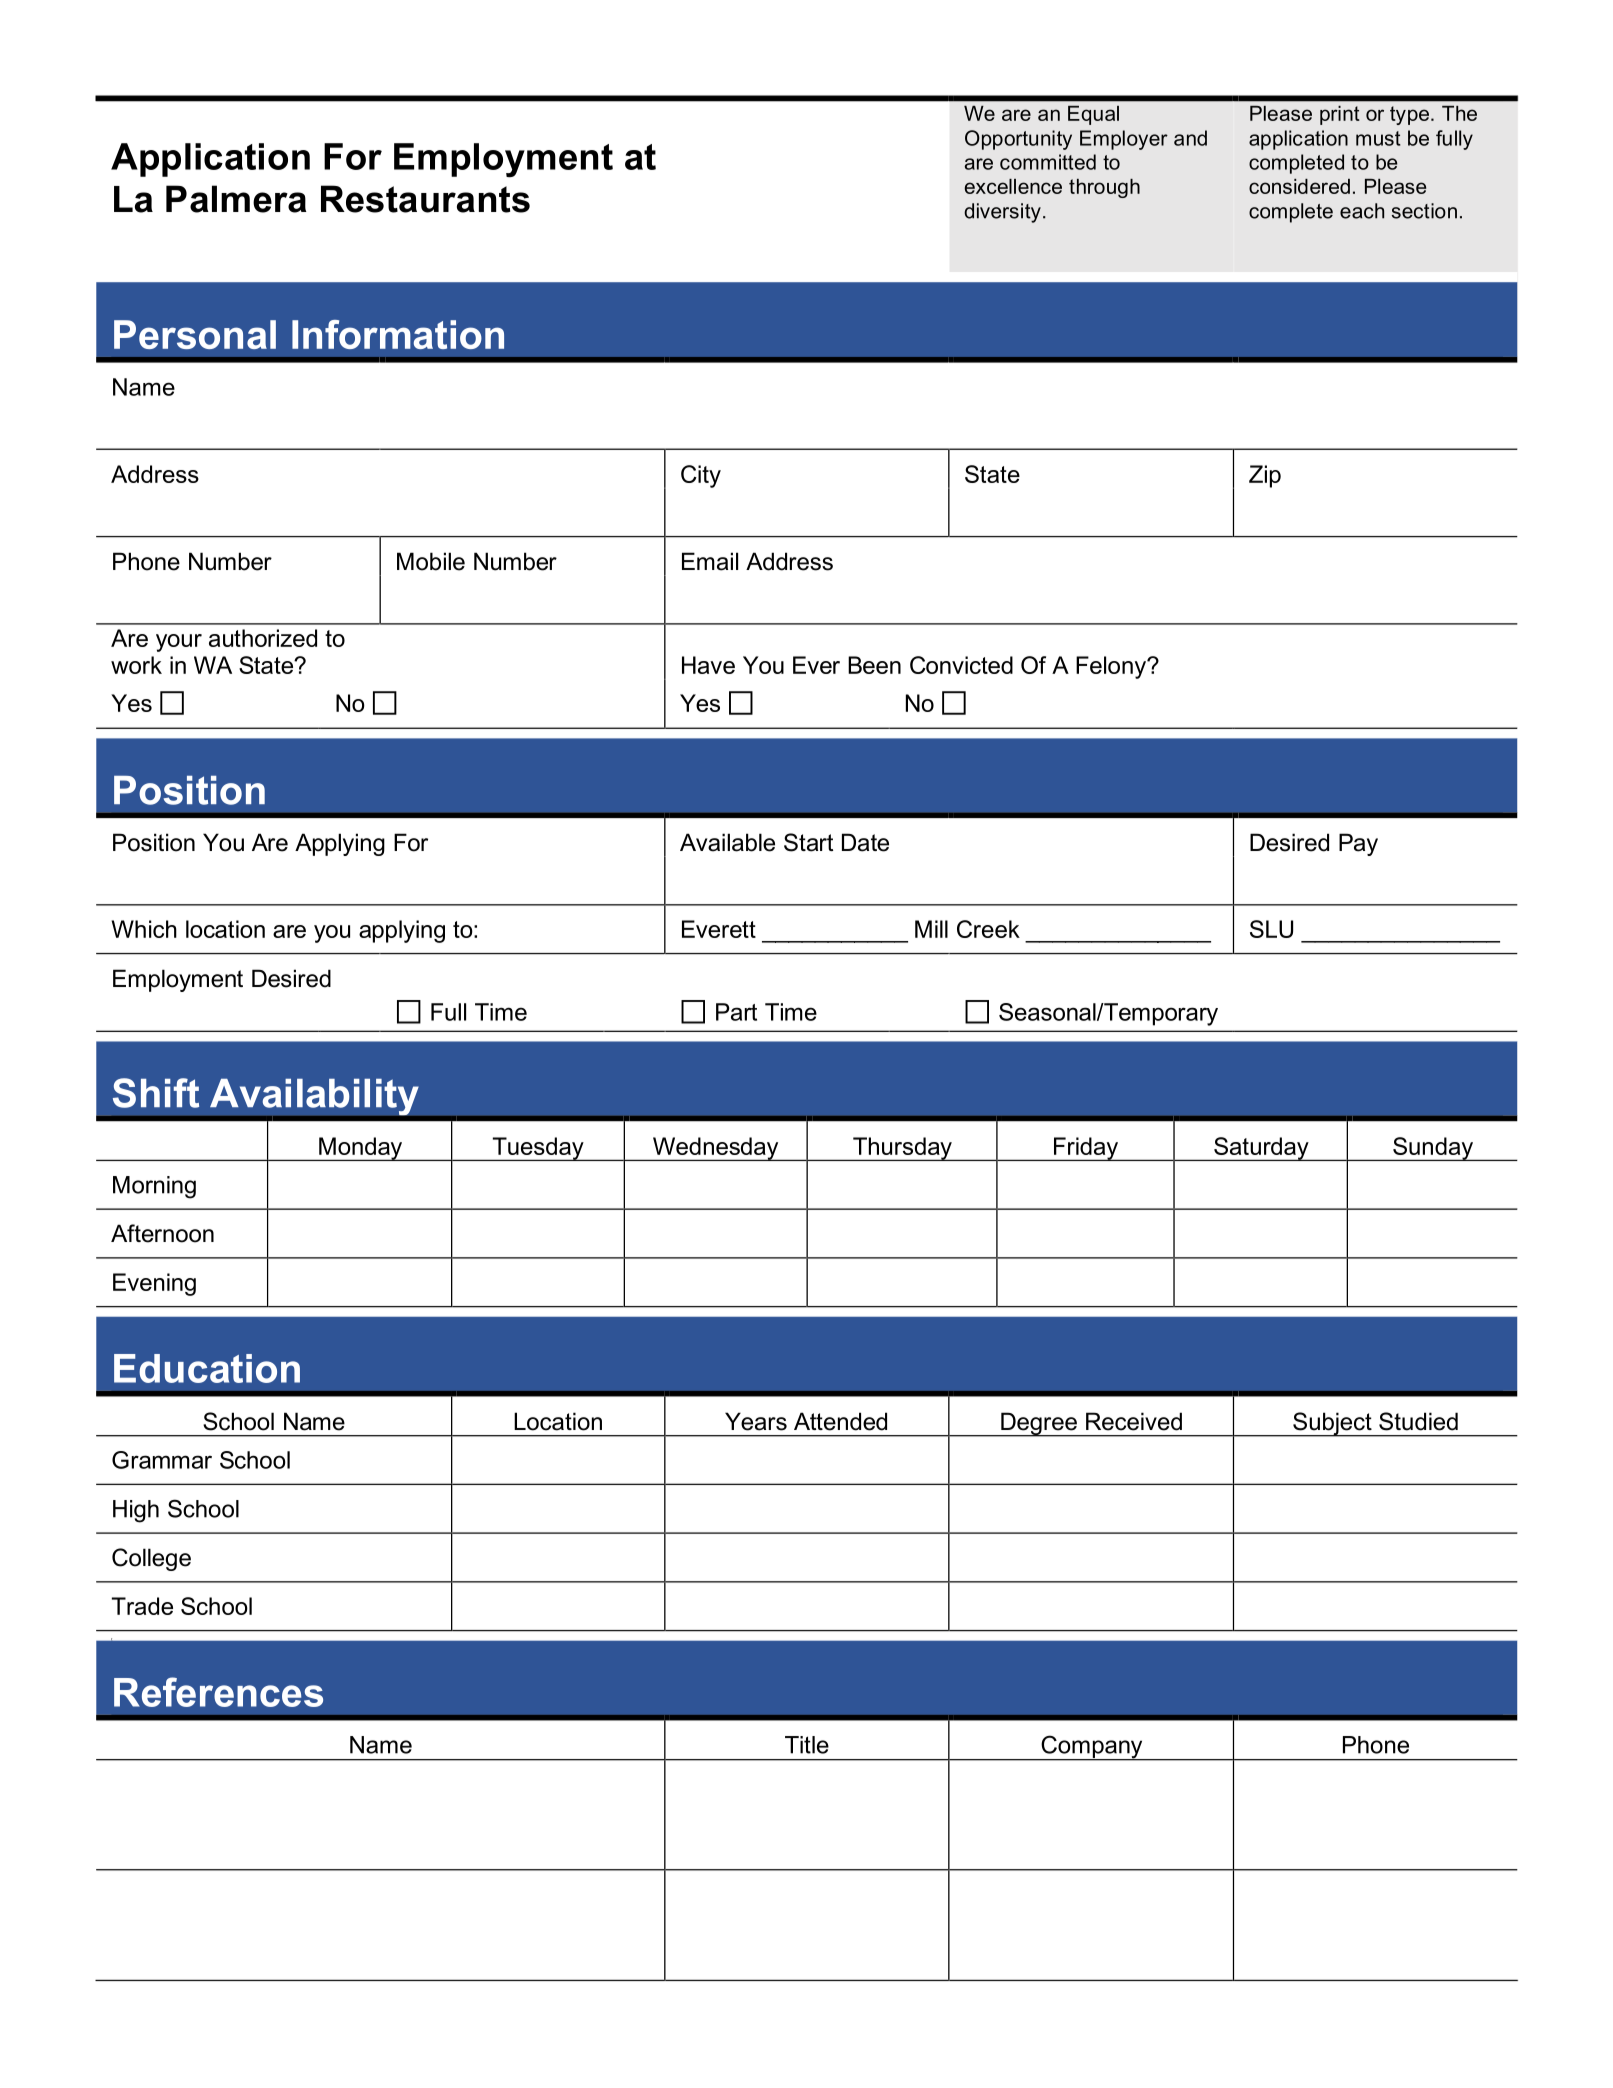 Image resolution: width=1613 pixels, height=2088 pixels. I want to click on Company, so click(1092, 1748).
